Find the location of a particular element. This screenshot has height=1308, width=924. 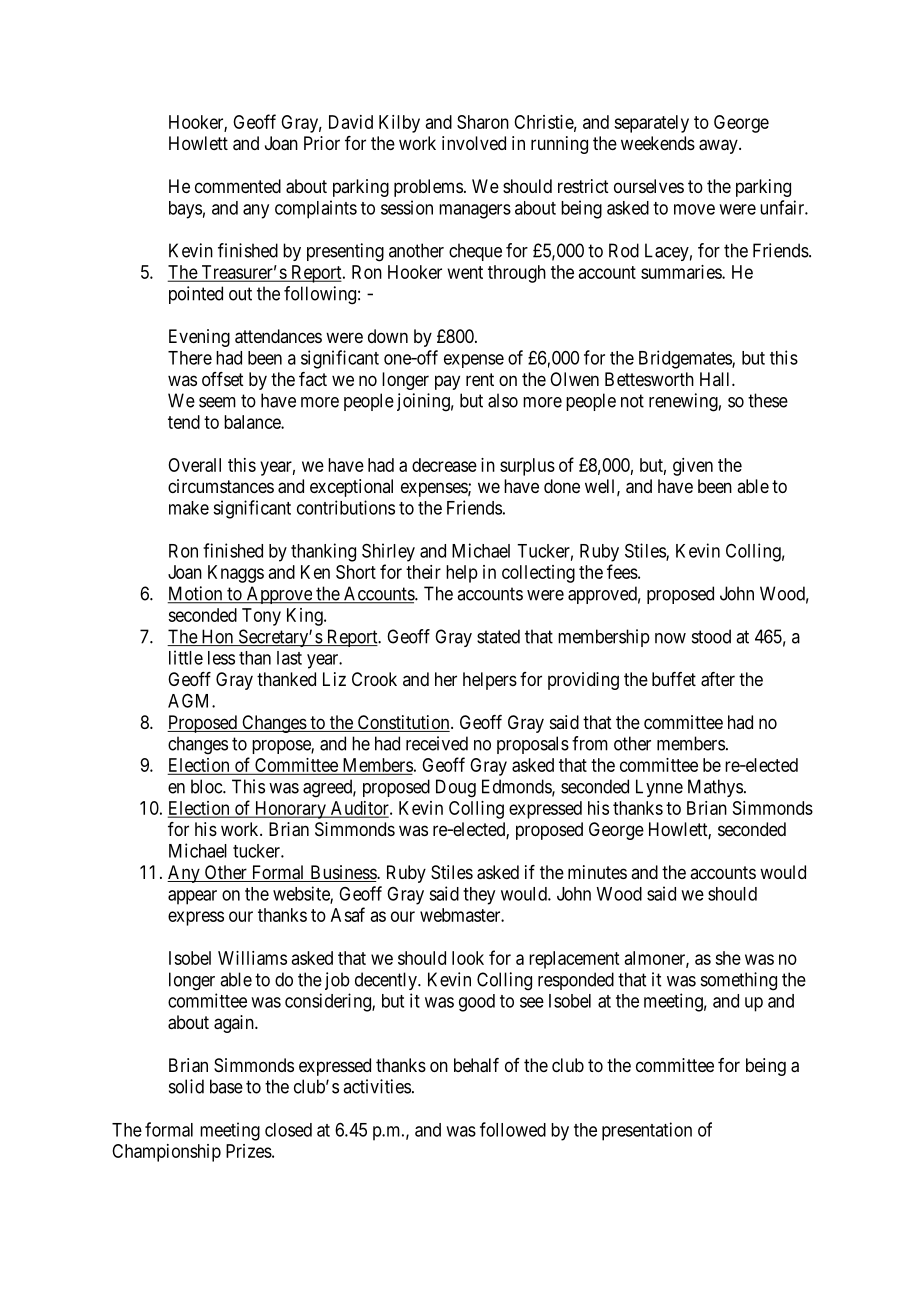

stood is located at coordinates (711, 636).
